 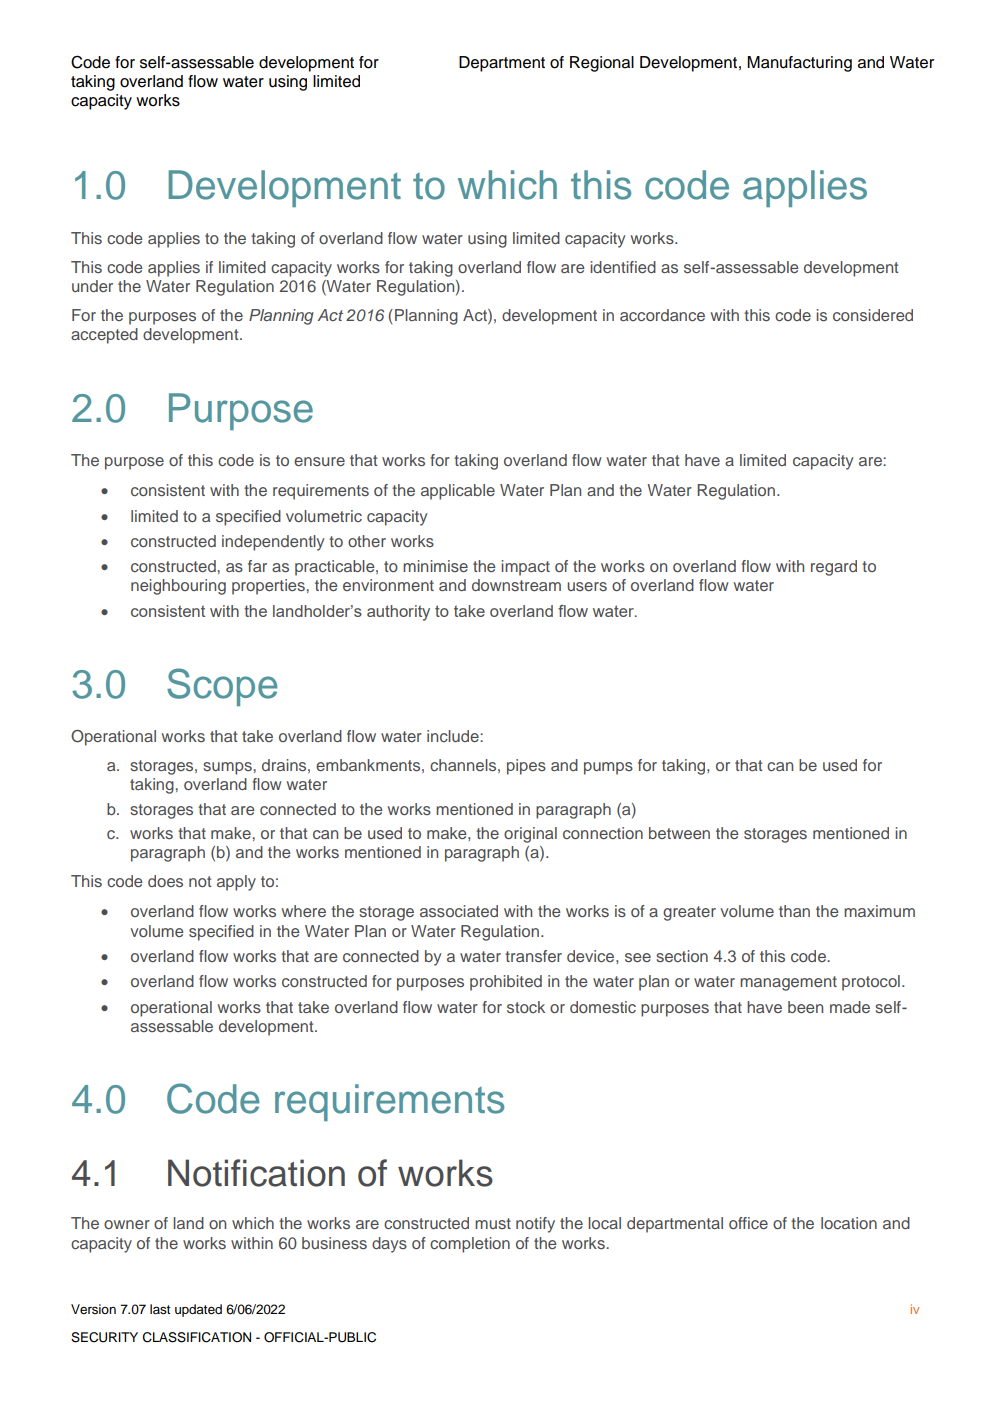 I want to click on accepted, so click(x=104, y=336).
